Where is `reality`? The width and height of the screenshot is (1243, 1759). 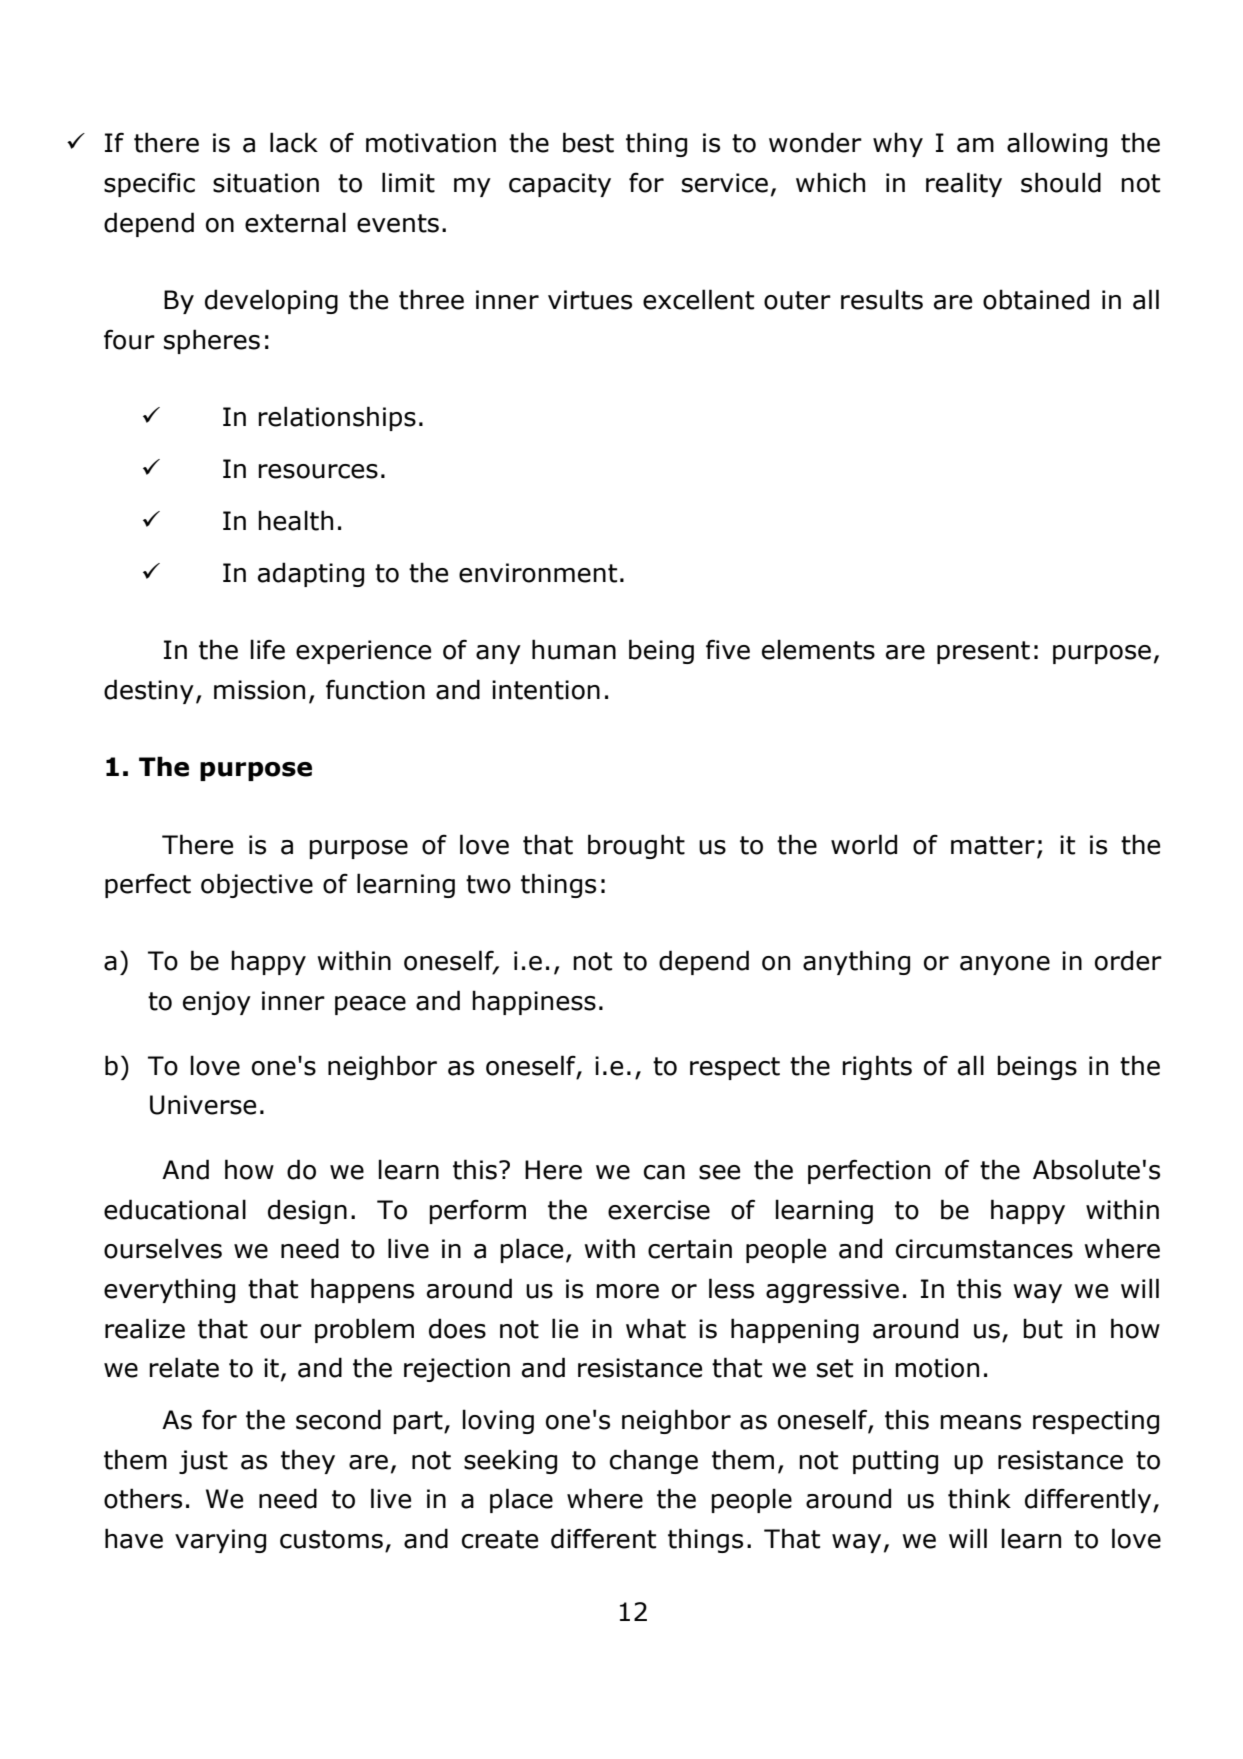 reality is located at coordinates (964, 184).
